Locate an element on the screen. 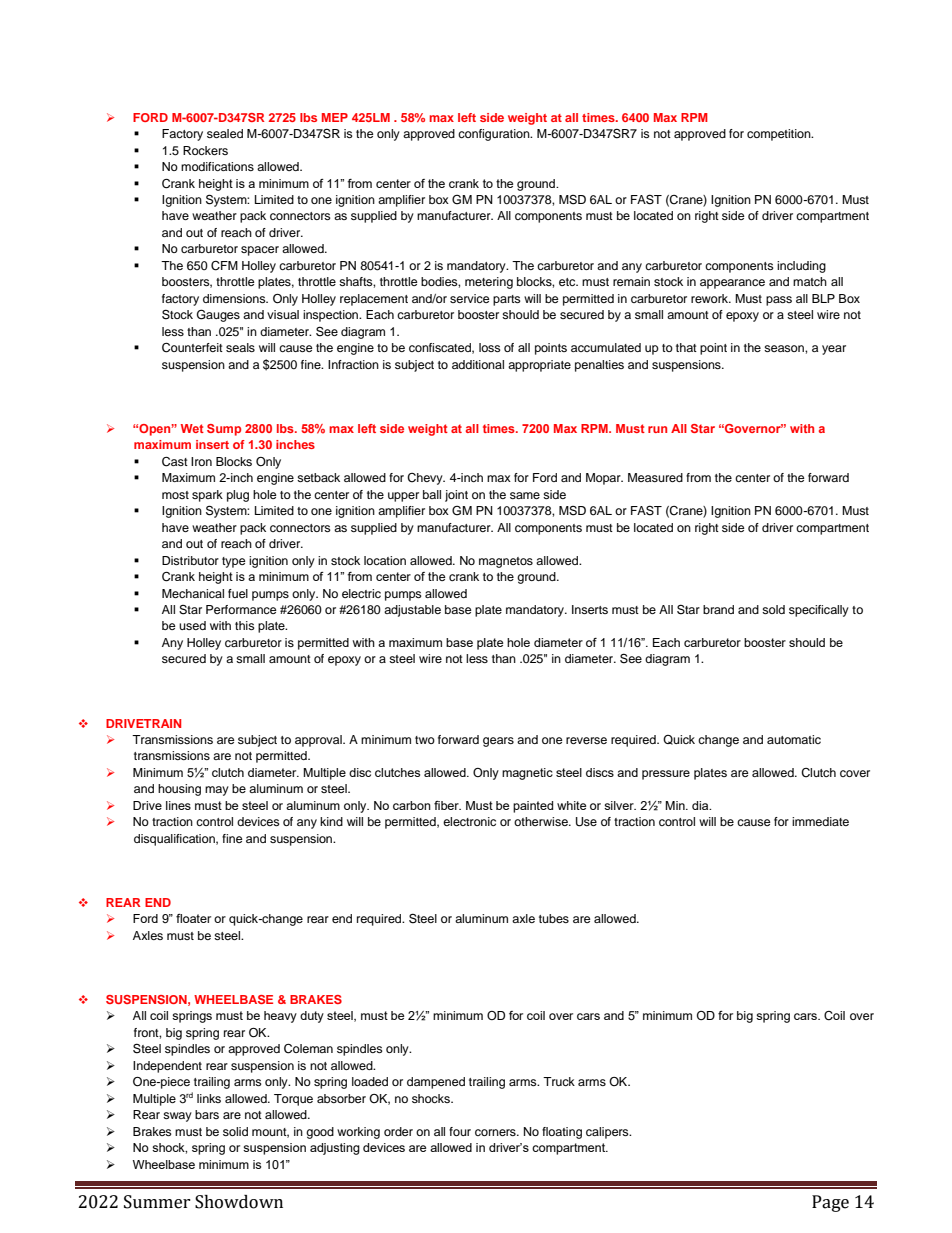  sealed is located at coordinates (225, 133).
